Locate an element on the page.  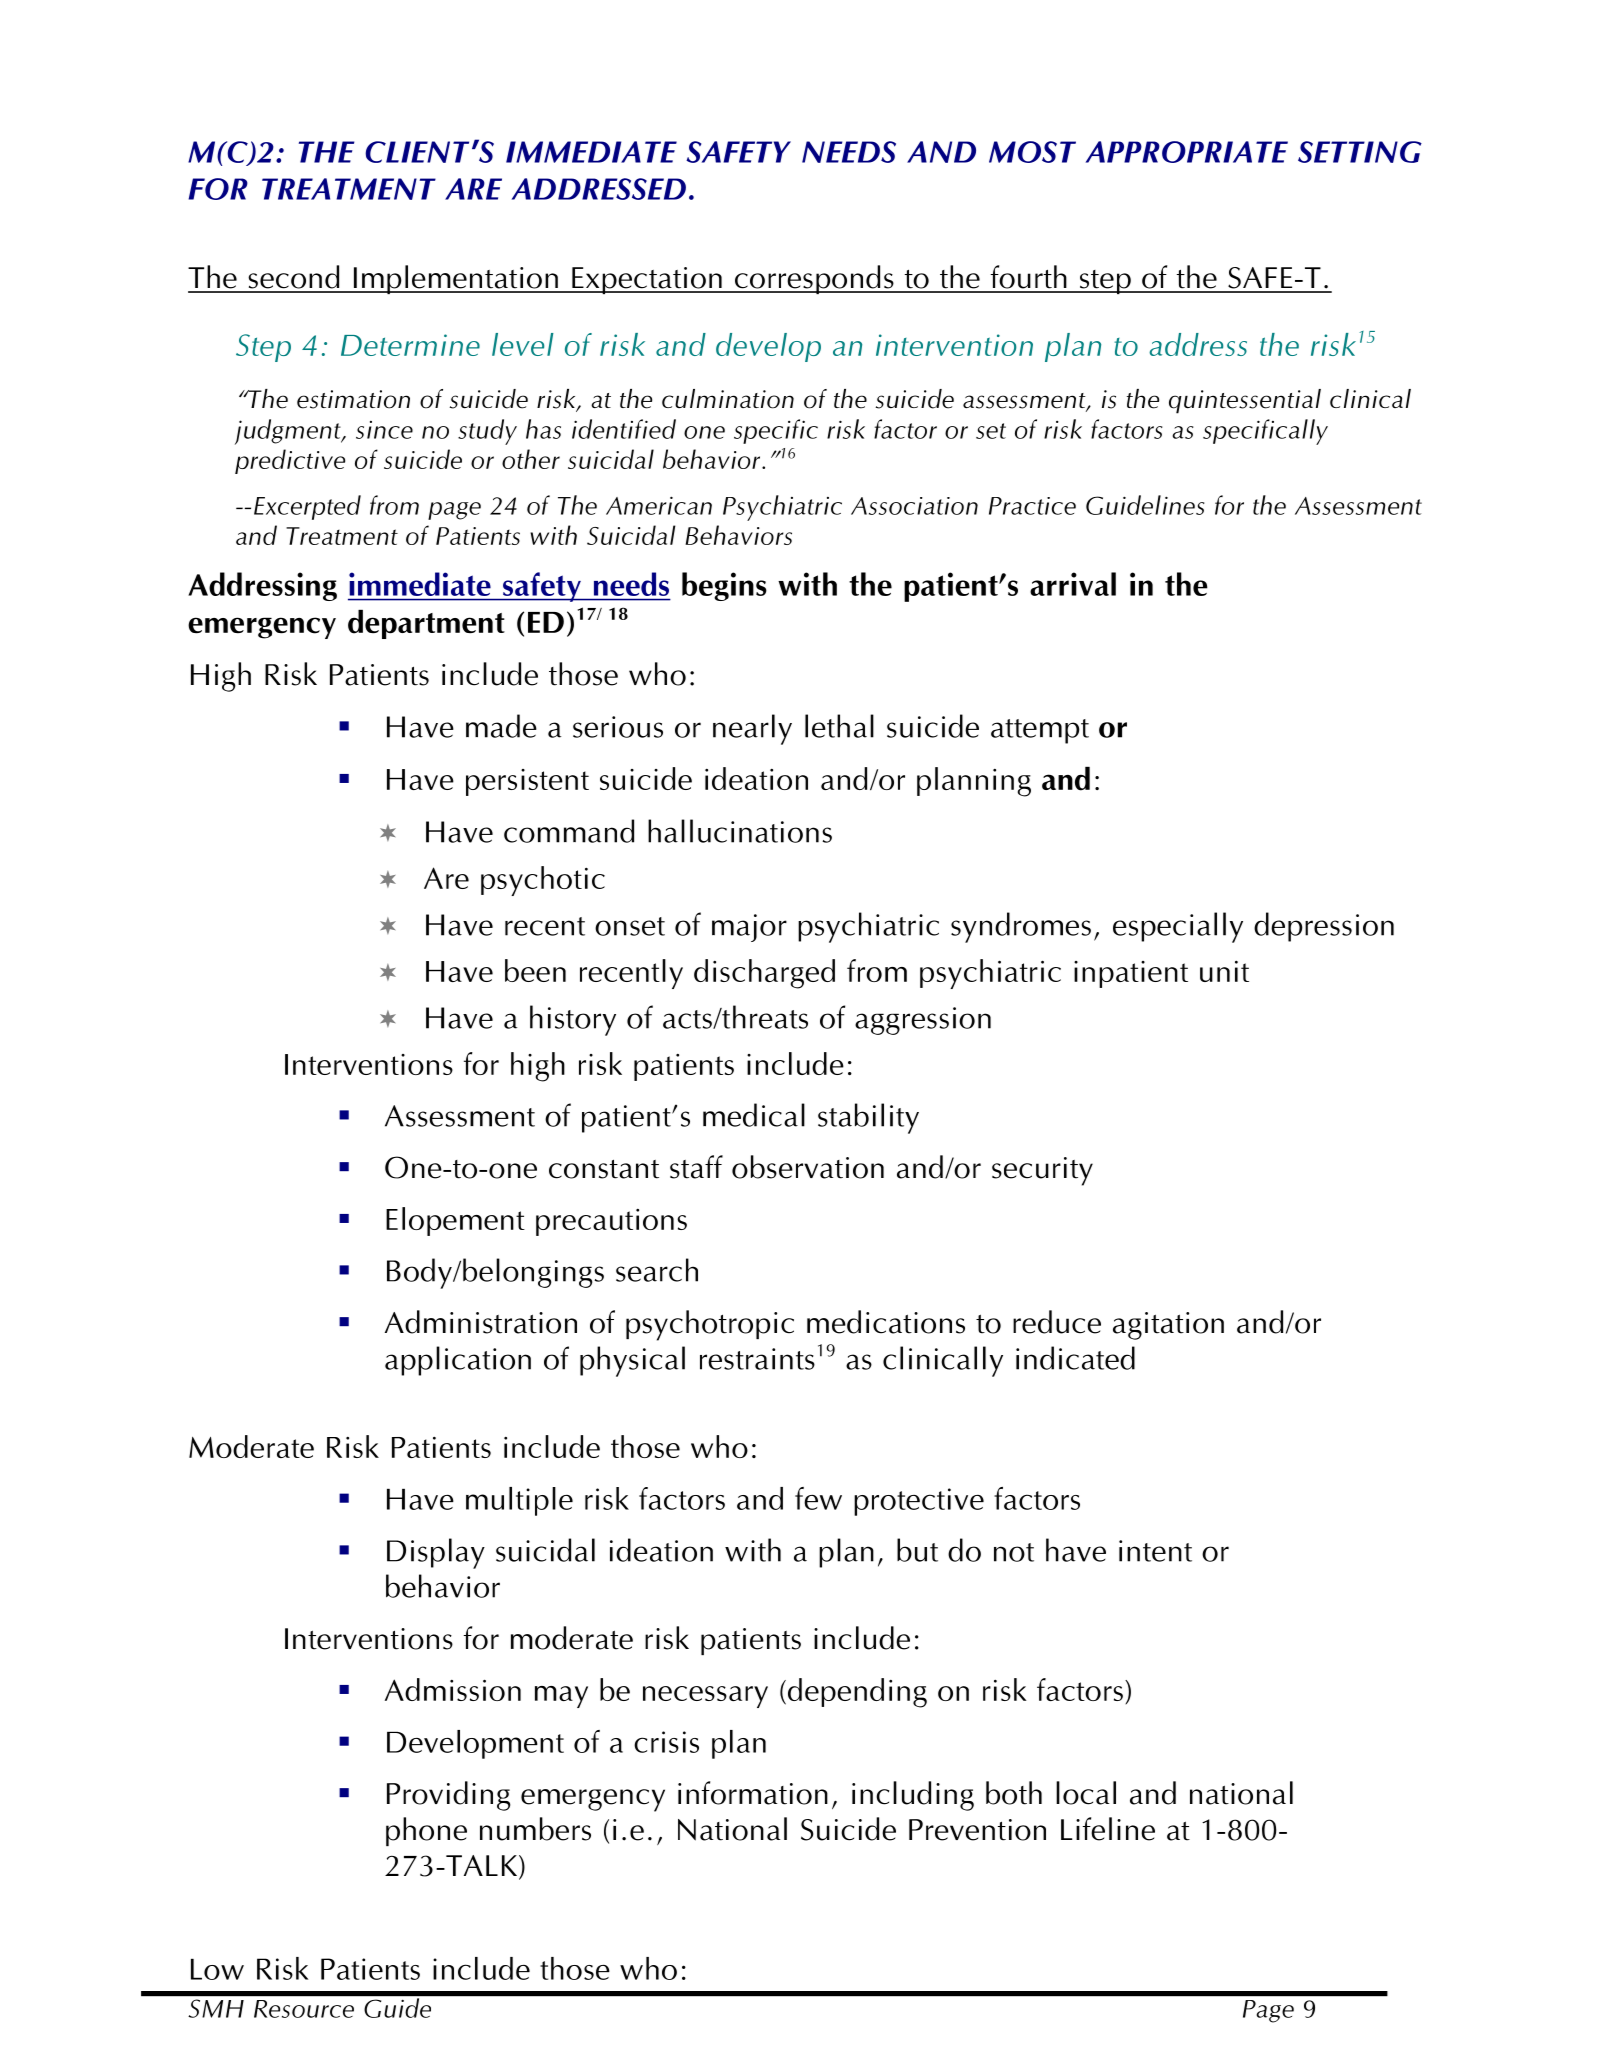
corresponds is located at coordinates (814, 279).
